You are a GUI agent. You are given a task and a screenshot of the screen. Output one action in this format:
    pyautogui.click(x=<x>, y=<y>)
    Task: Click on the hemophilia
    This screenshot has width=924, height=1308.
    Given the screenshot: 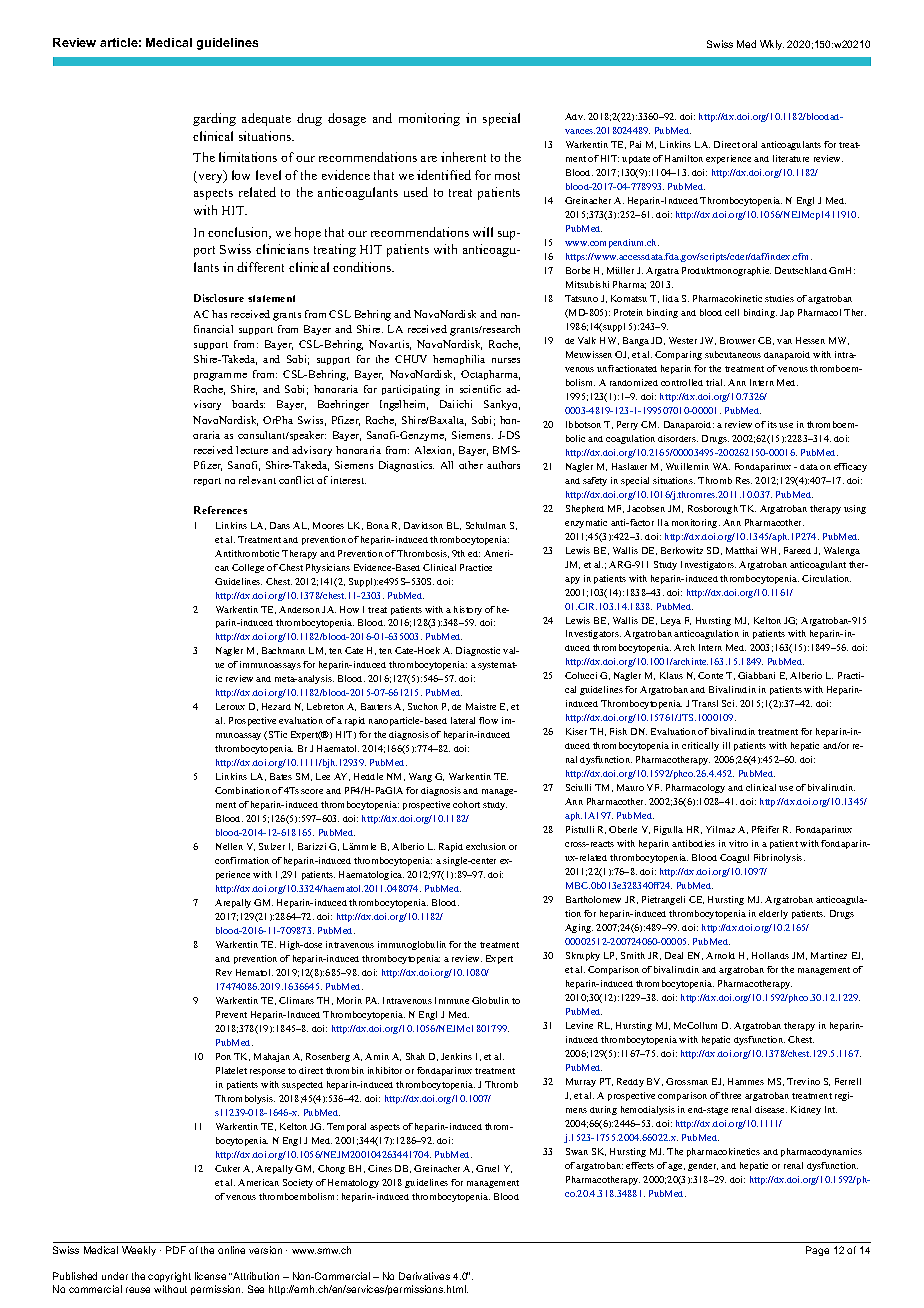 What is the action you would take?
    pyautogui.click(x=459, y=360)
